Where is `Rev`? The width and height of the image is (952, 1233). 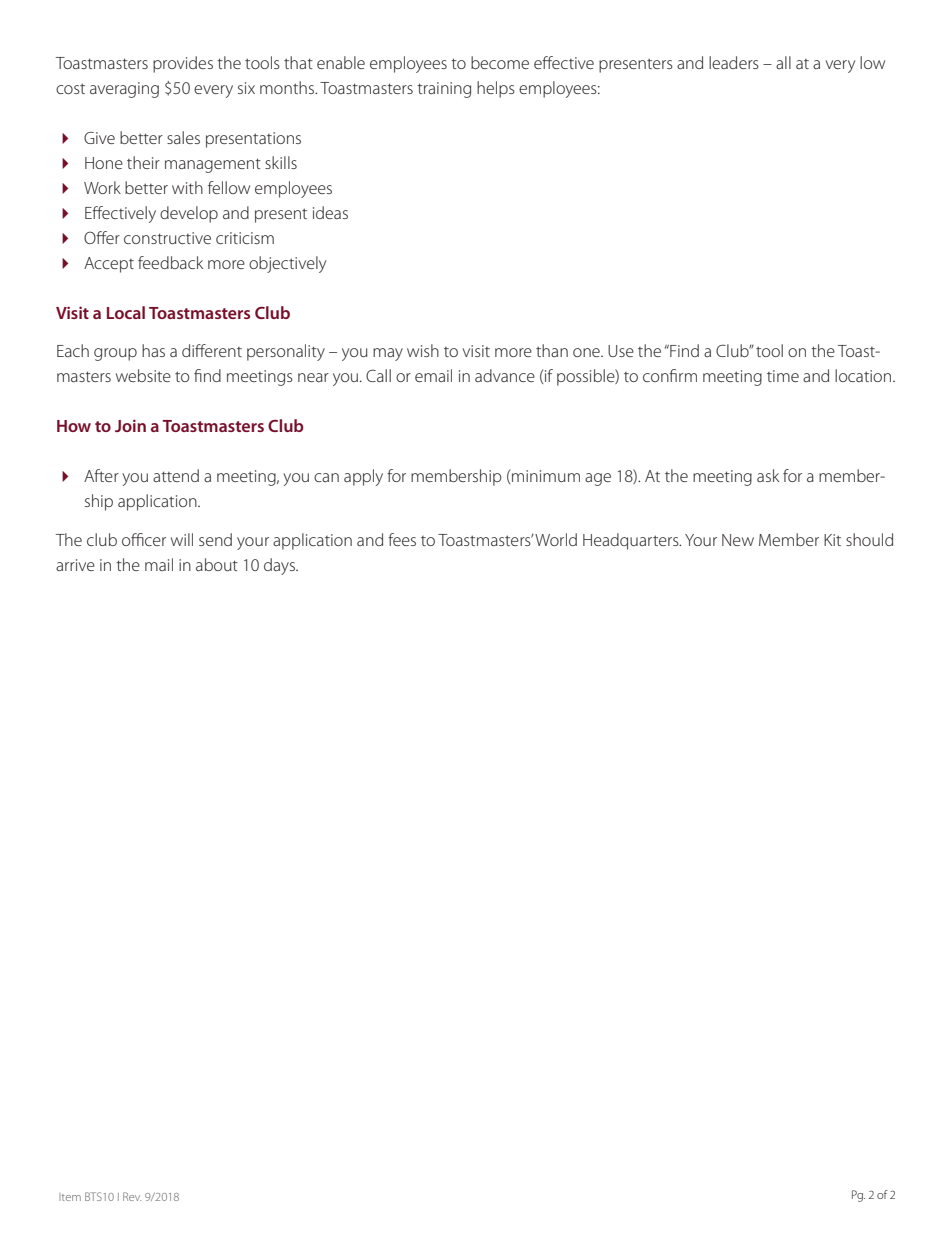 Rev is located at coordinates (132, 1196).
